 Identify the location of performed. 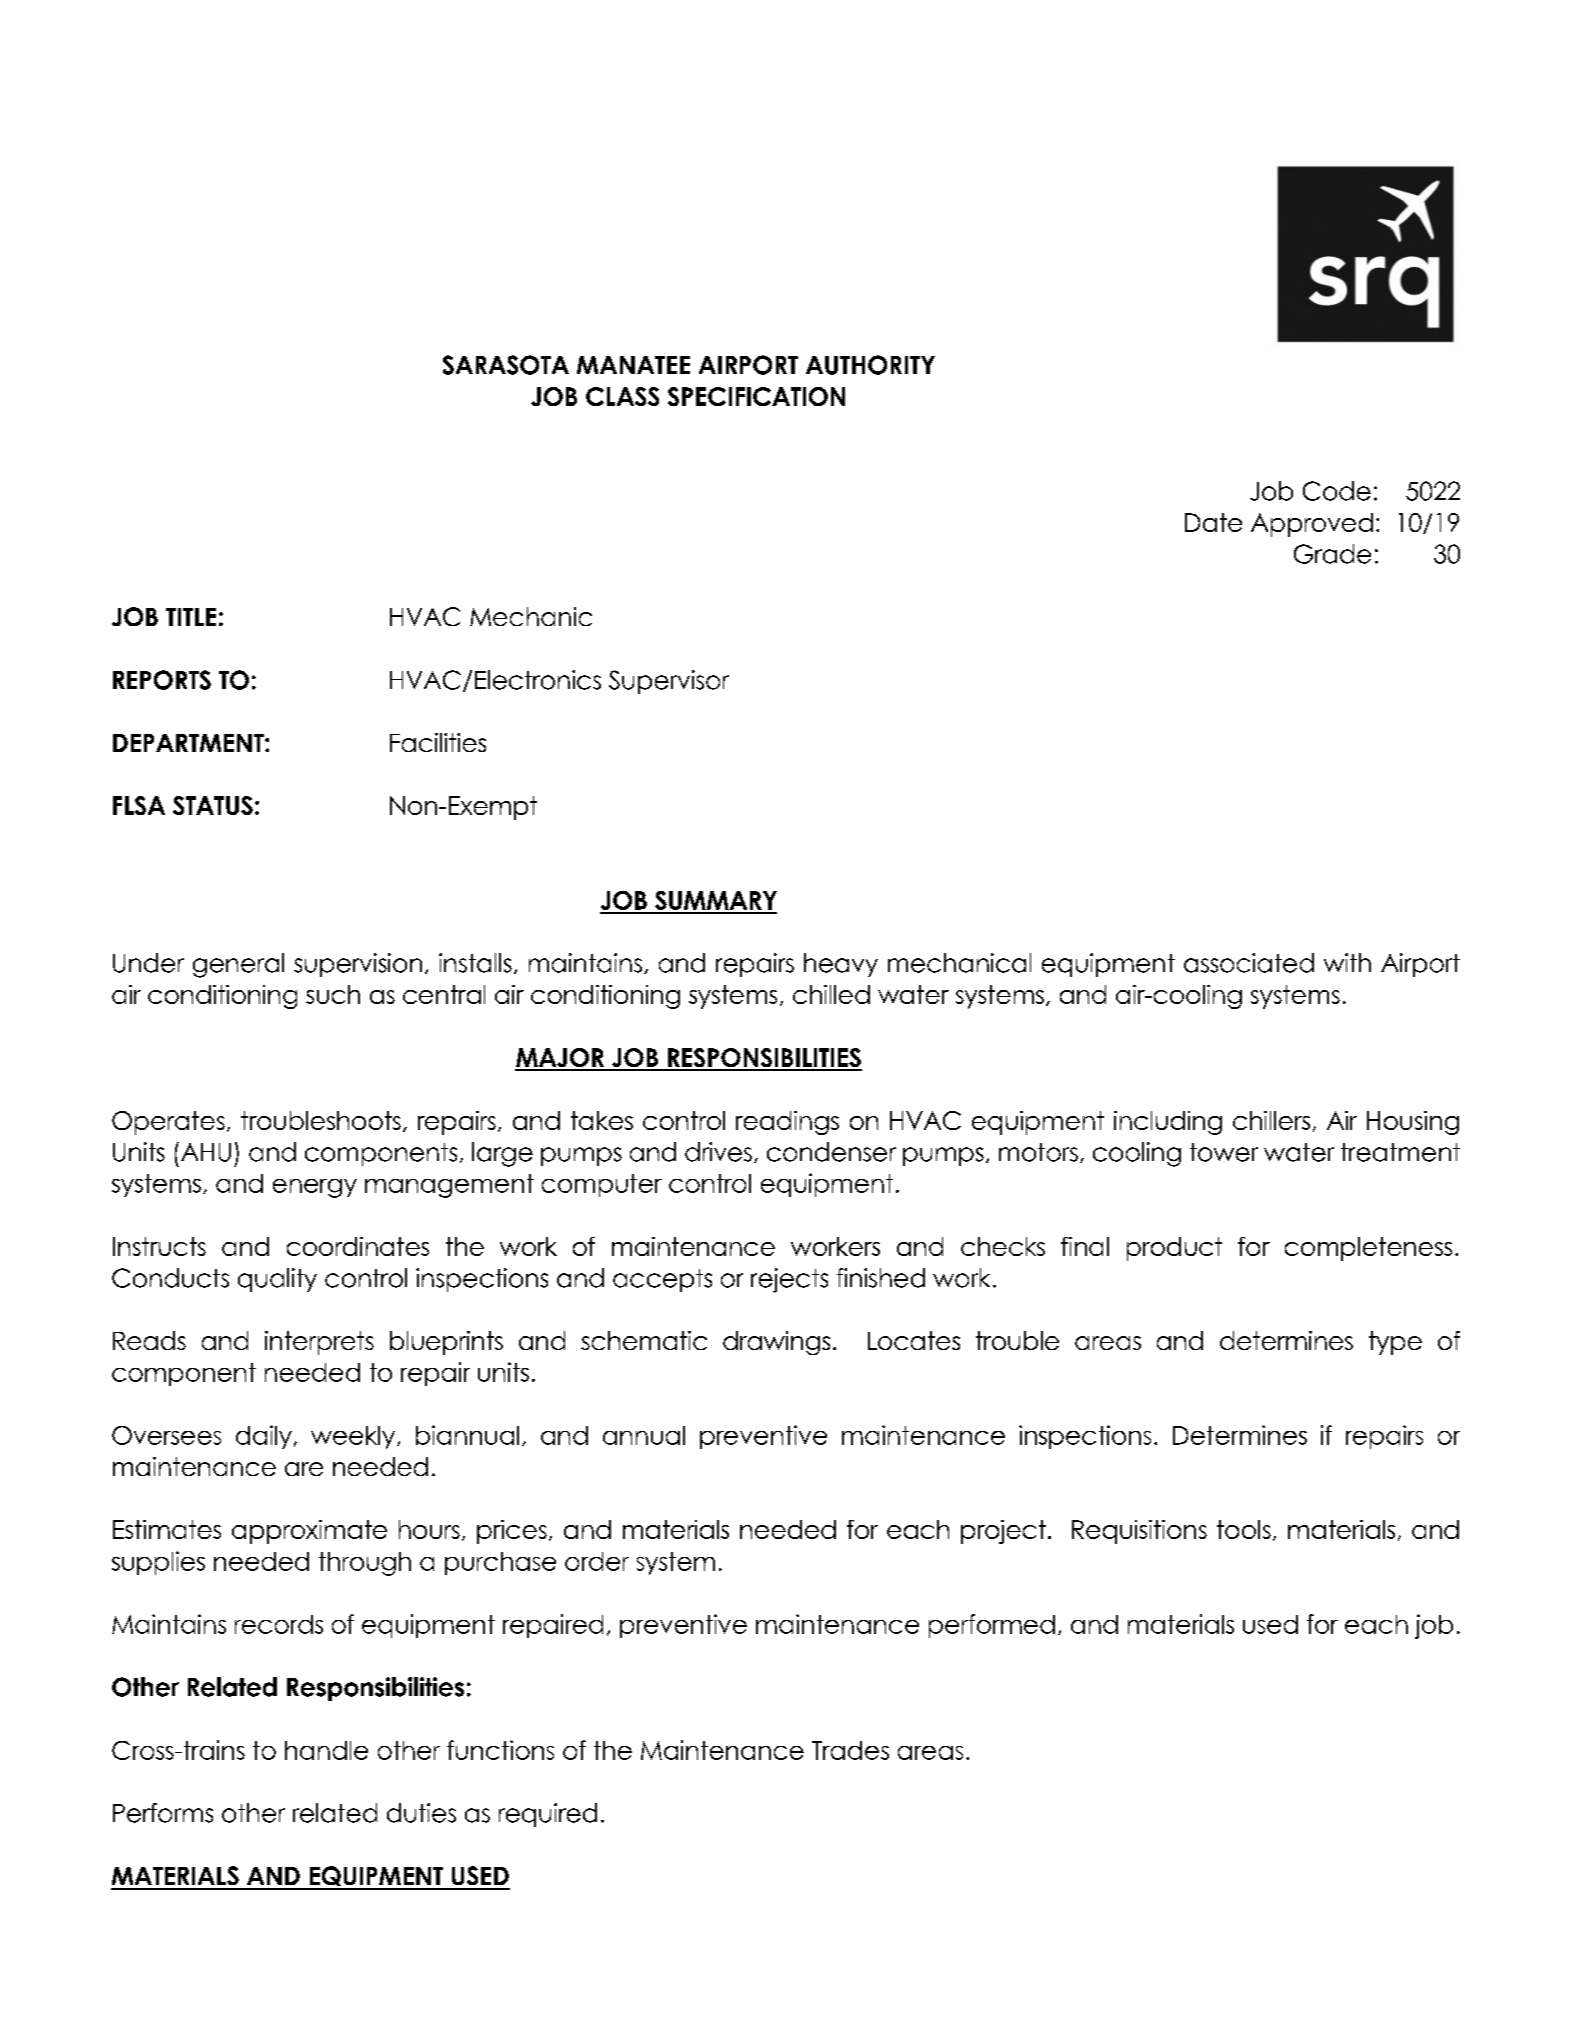
(992, 1626).
